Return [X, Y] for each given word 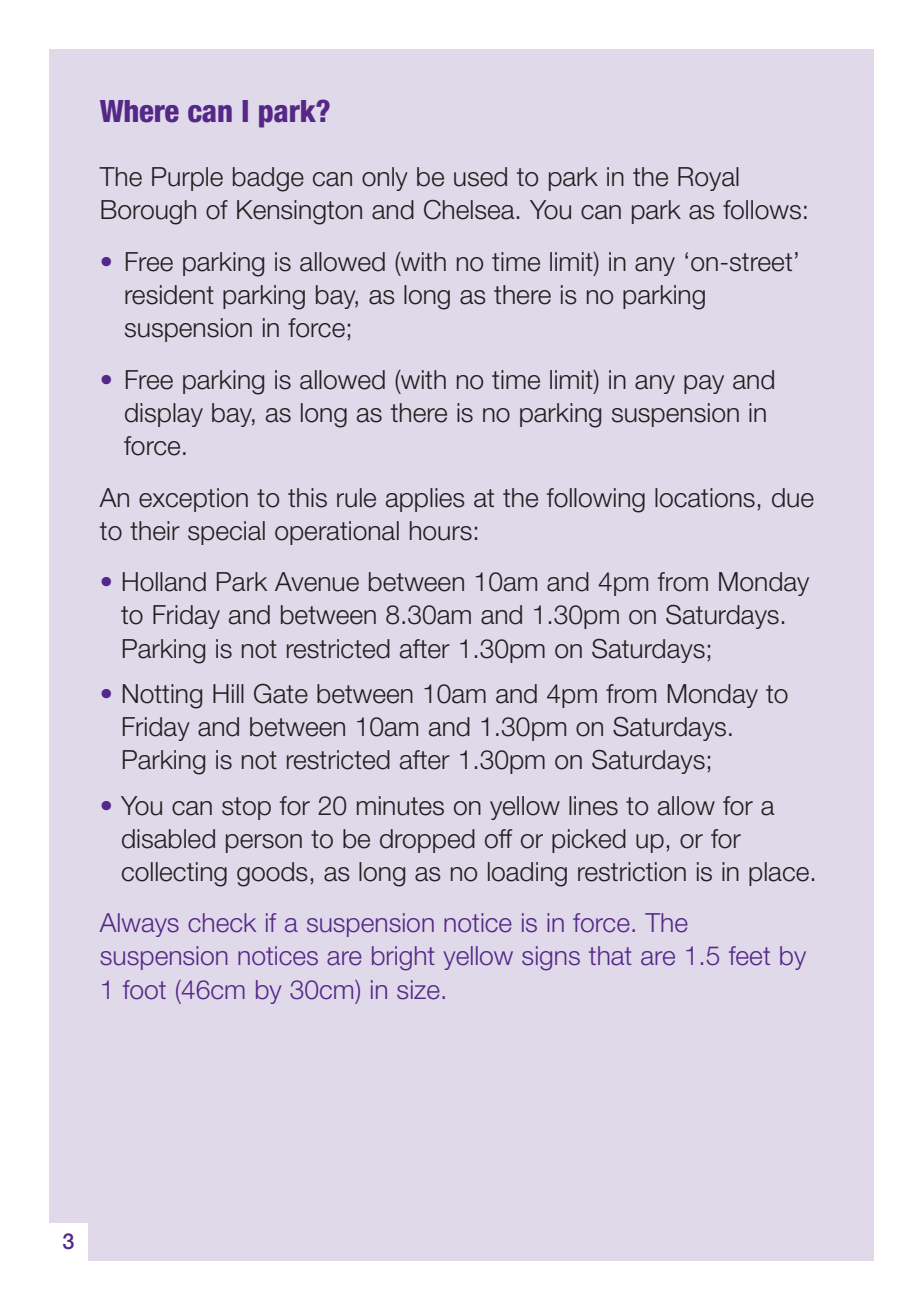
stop [246, 808]
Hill [228, 693]
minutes [400, 806]
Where [139, 111]
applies [425, 500]
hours [441, 531]
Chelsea [469, 210]
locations [705, 498]
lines [593, 806]
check [222, 923]
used [480, 177]
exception [193, 500]
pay [704, 384]
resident [169, 295]
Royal [708, 179]
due [793, 498]
